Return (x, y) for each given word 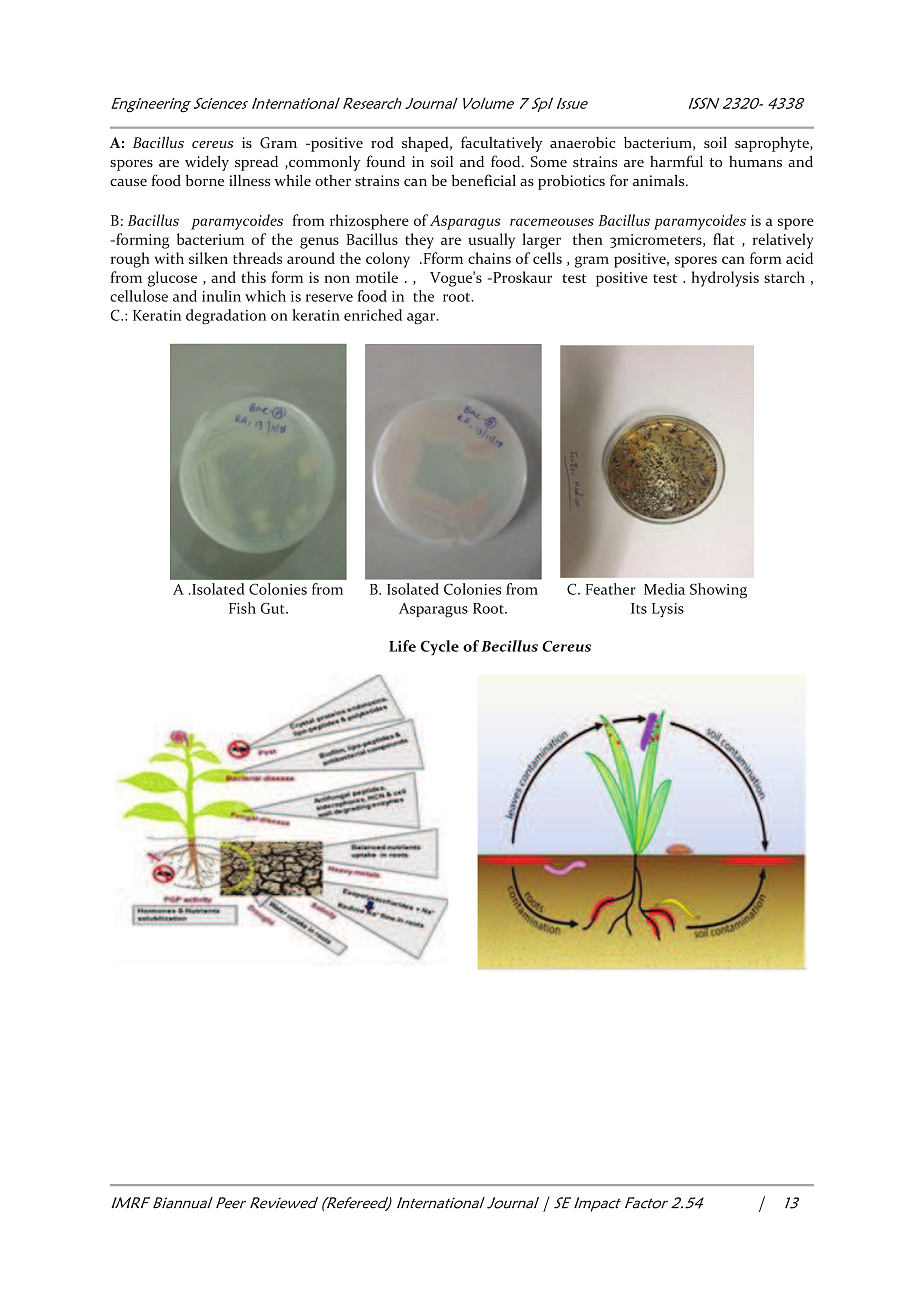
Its (639, 608)
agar (422, 319)
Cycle (439, 648)
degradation (226, 317)
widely (207, 163)
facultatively (501, 144)
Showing (718, 591)
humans (755, 161)
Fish (242, 608)
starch (784, 277)
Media (664, 589)
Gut (273, 608)
